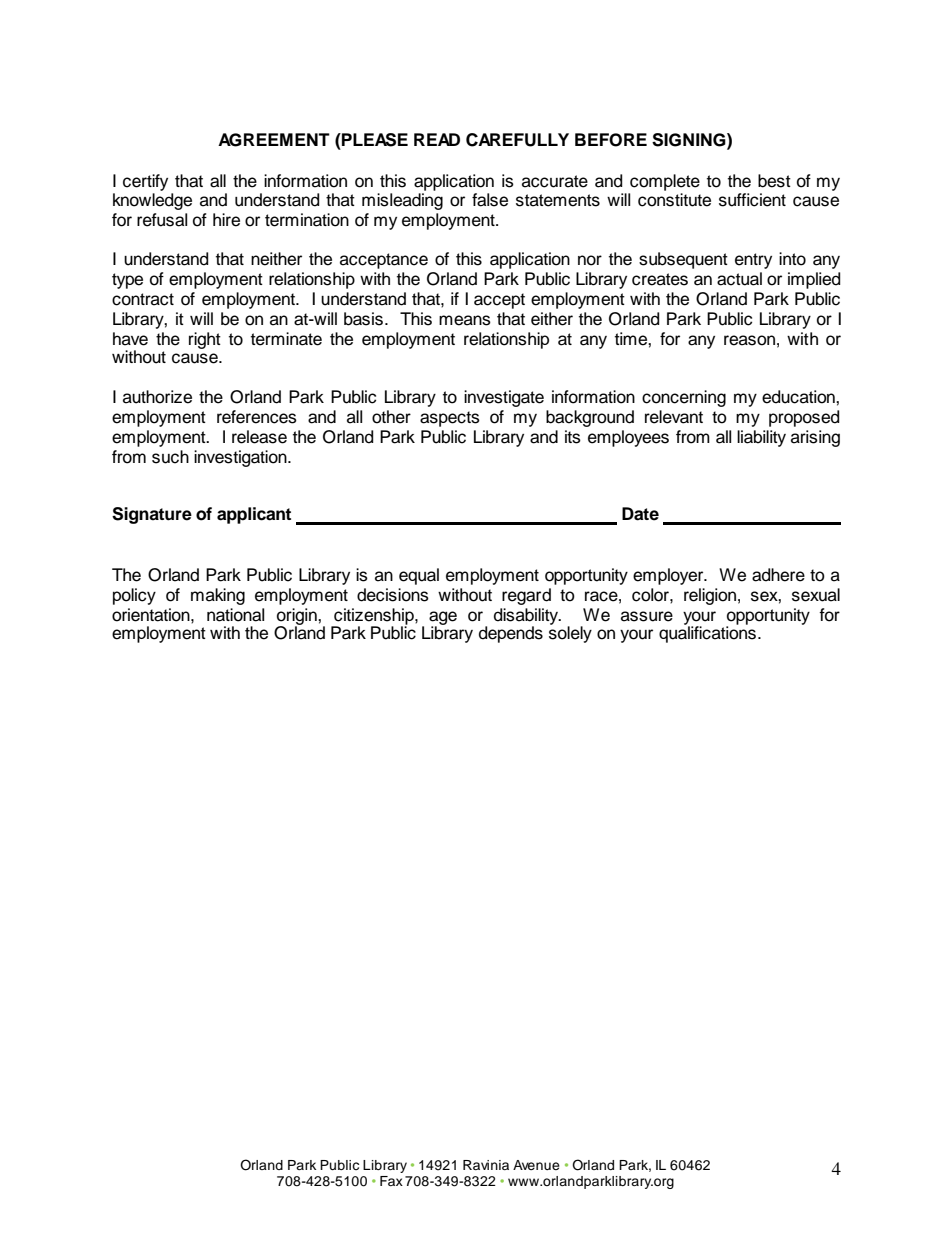 Image resolution: width=952 pixels, height=1233 pixels. Describe the element at coordinates (752, 200) in the document. I see `sufficient` at that location.
